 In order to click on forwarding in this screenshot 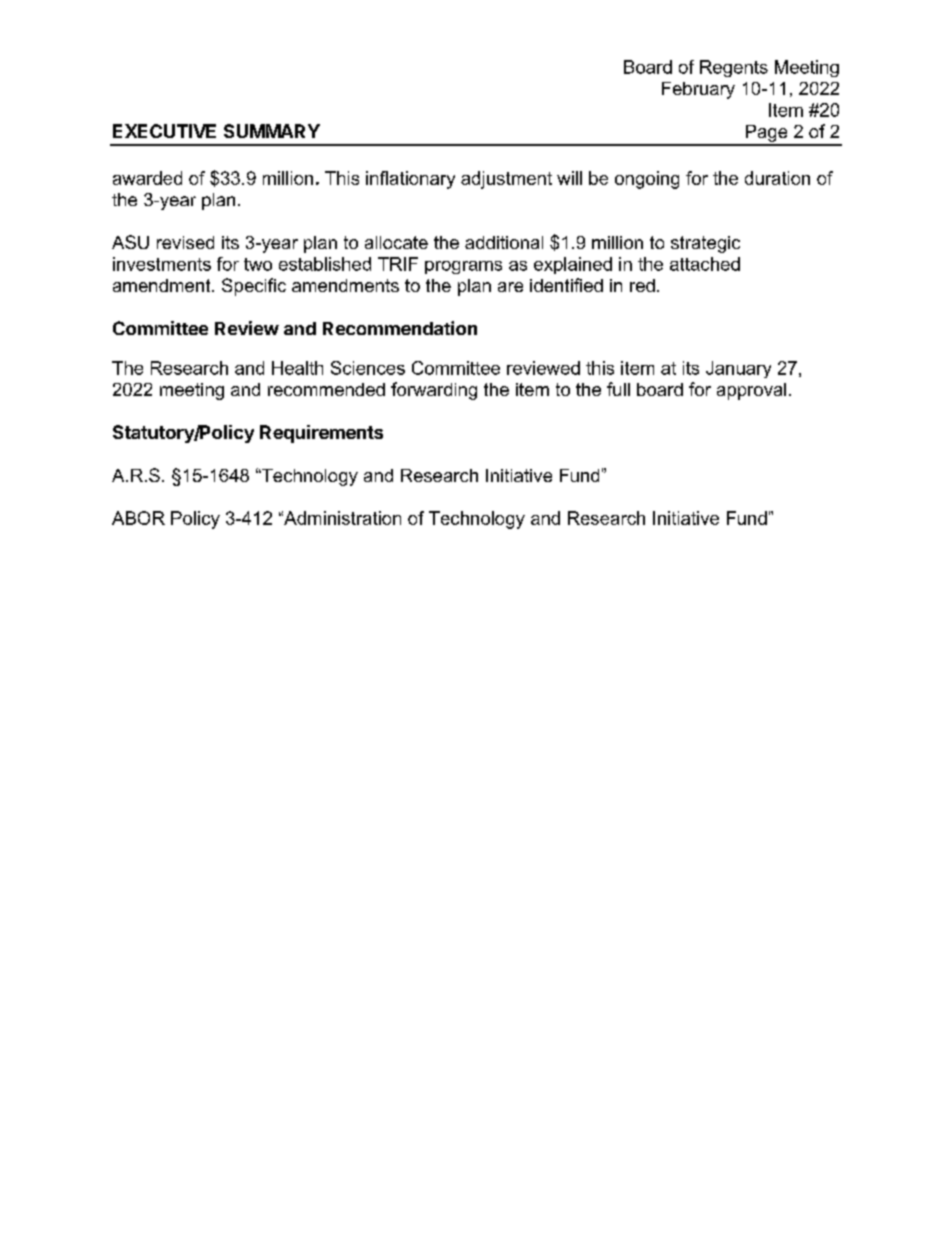, I will do `click(434, 391)`.
